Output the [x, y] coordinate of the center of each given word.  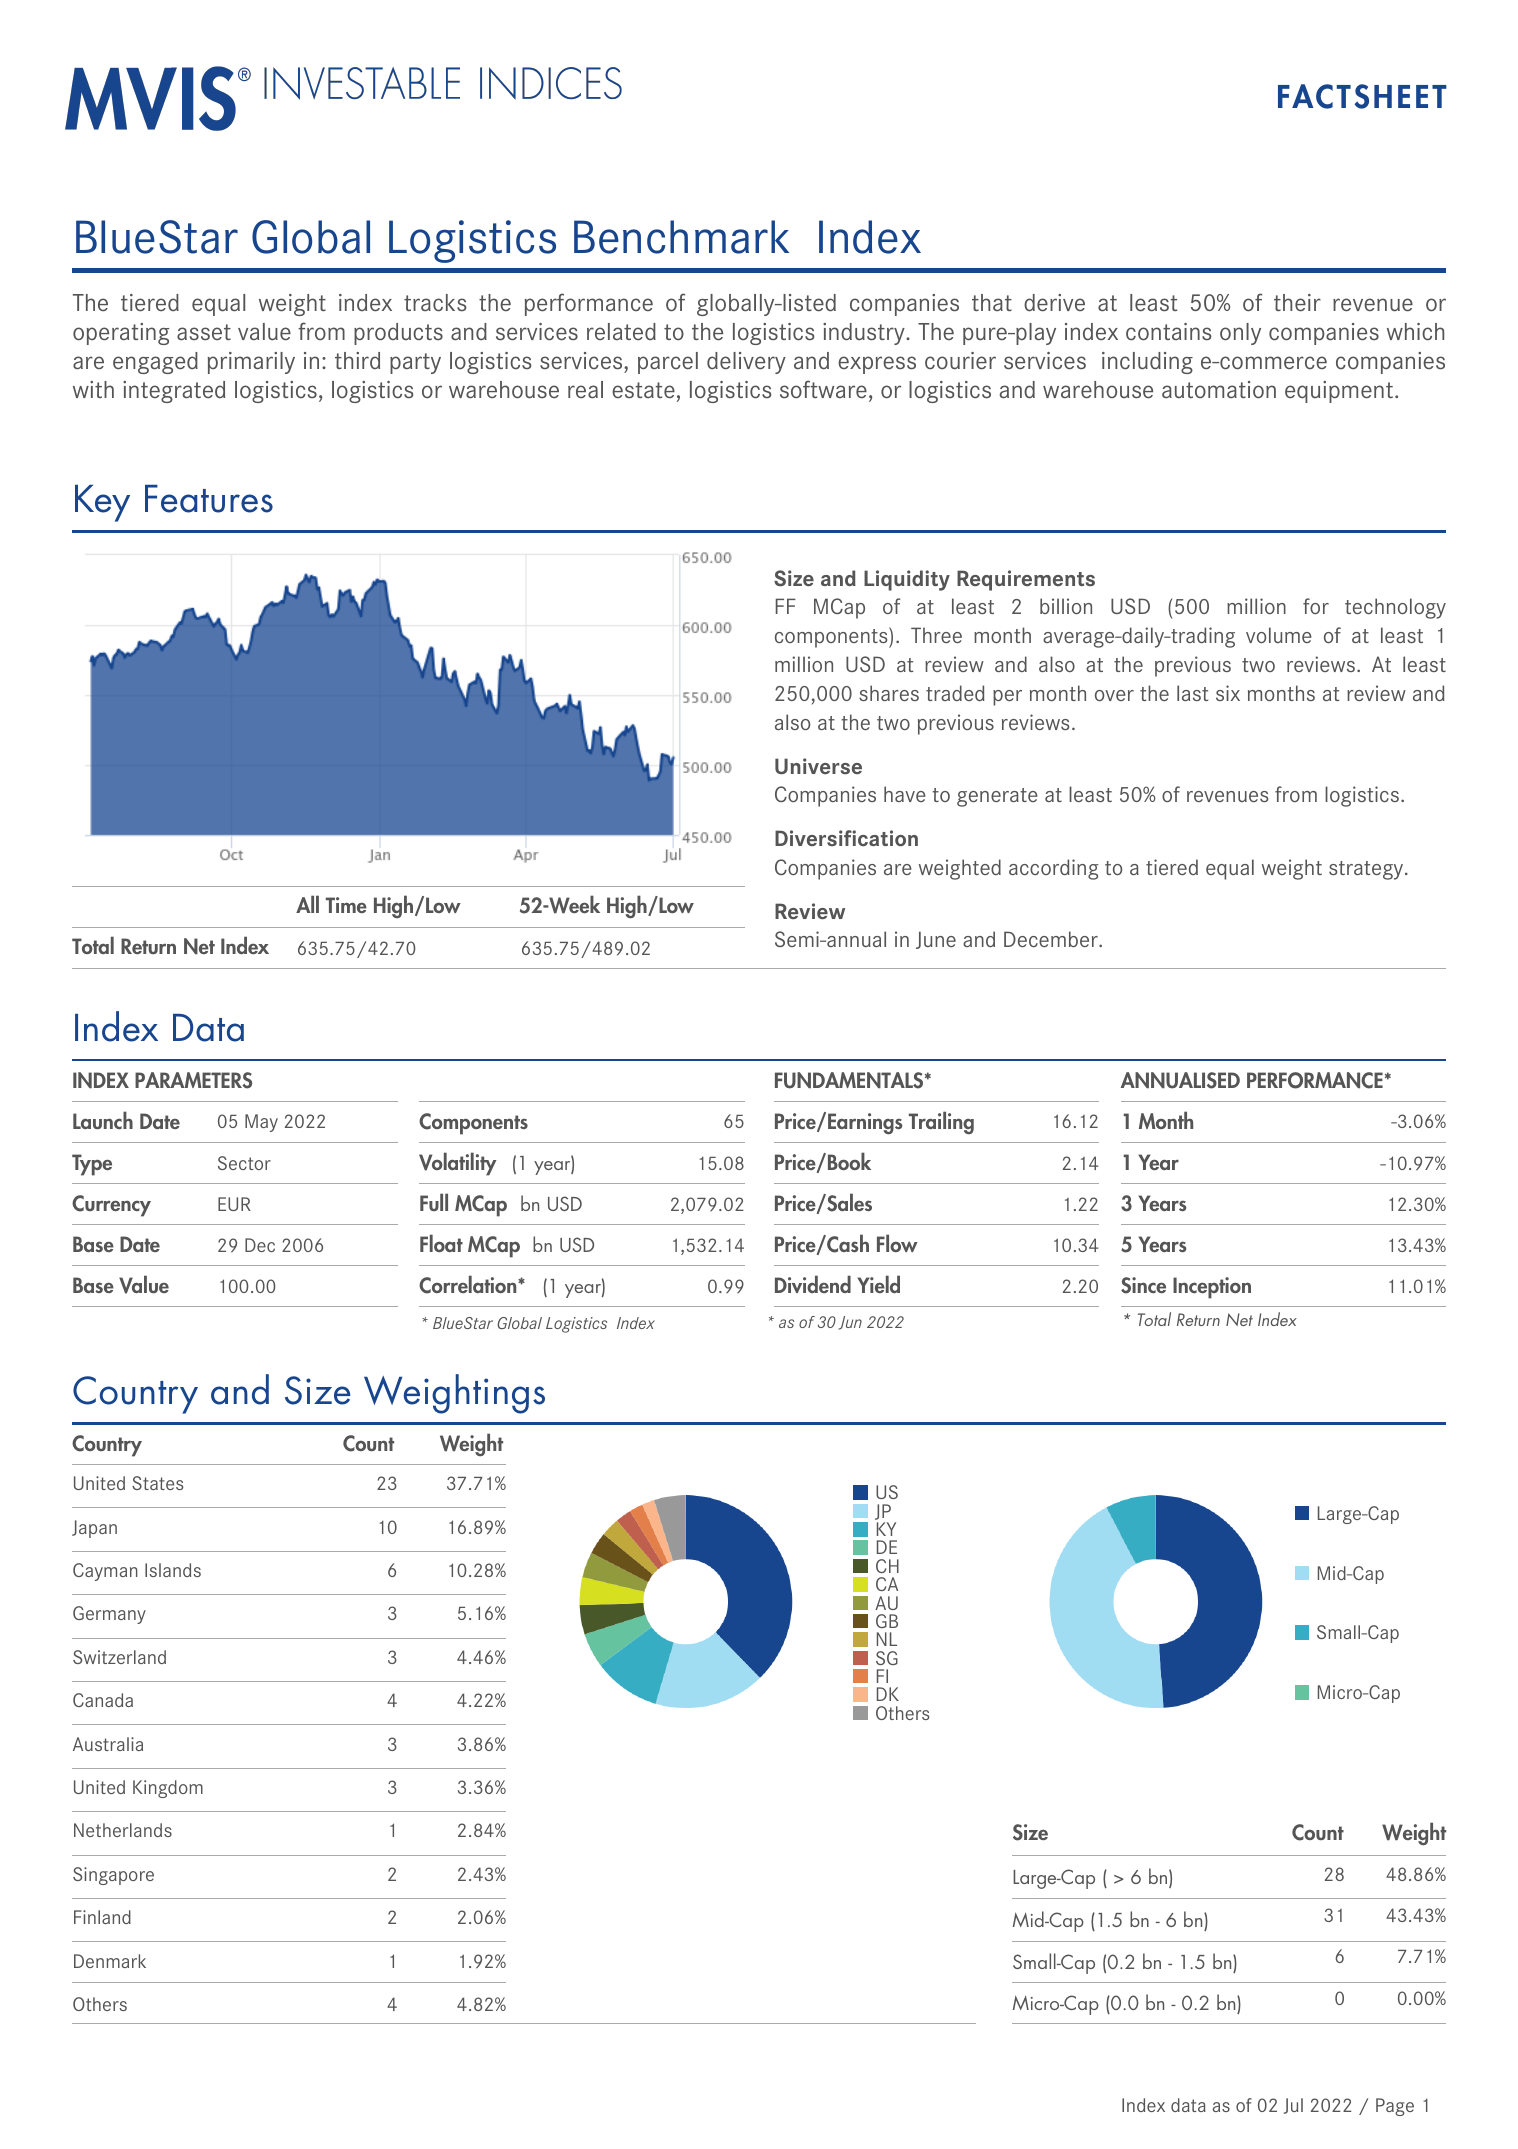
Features [209, 499]
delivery [746, 363]
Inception [1212, 1288]
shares [889, 693]
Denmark [110, 1961]
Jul [1293, 2106]
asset [204, 332]
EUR [234, 1204]
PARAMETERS [193, 1080]
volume [1279, 635]
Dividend [813, 1284]
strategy [1367, 870]
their [1297, 303]
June [936, 940]
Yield [878, 1284]
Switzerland [119, 1657]
